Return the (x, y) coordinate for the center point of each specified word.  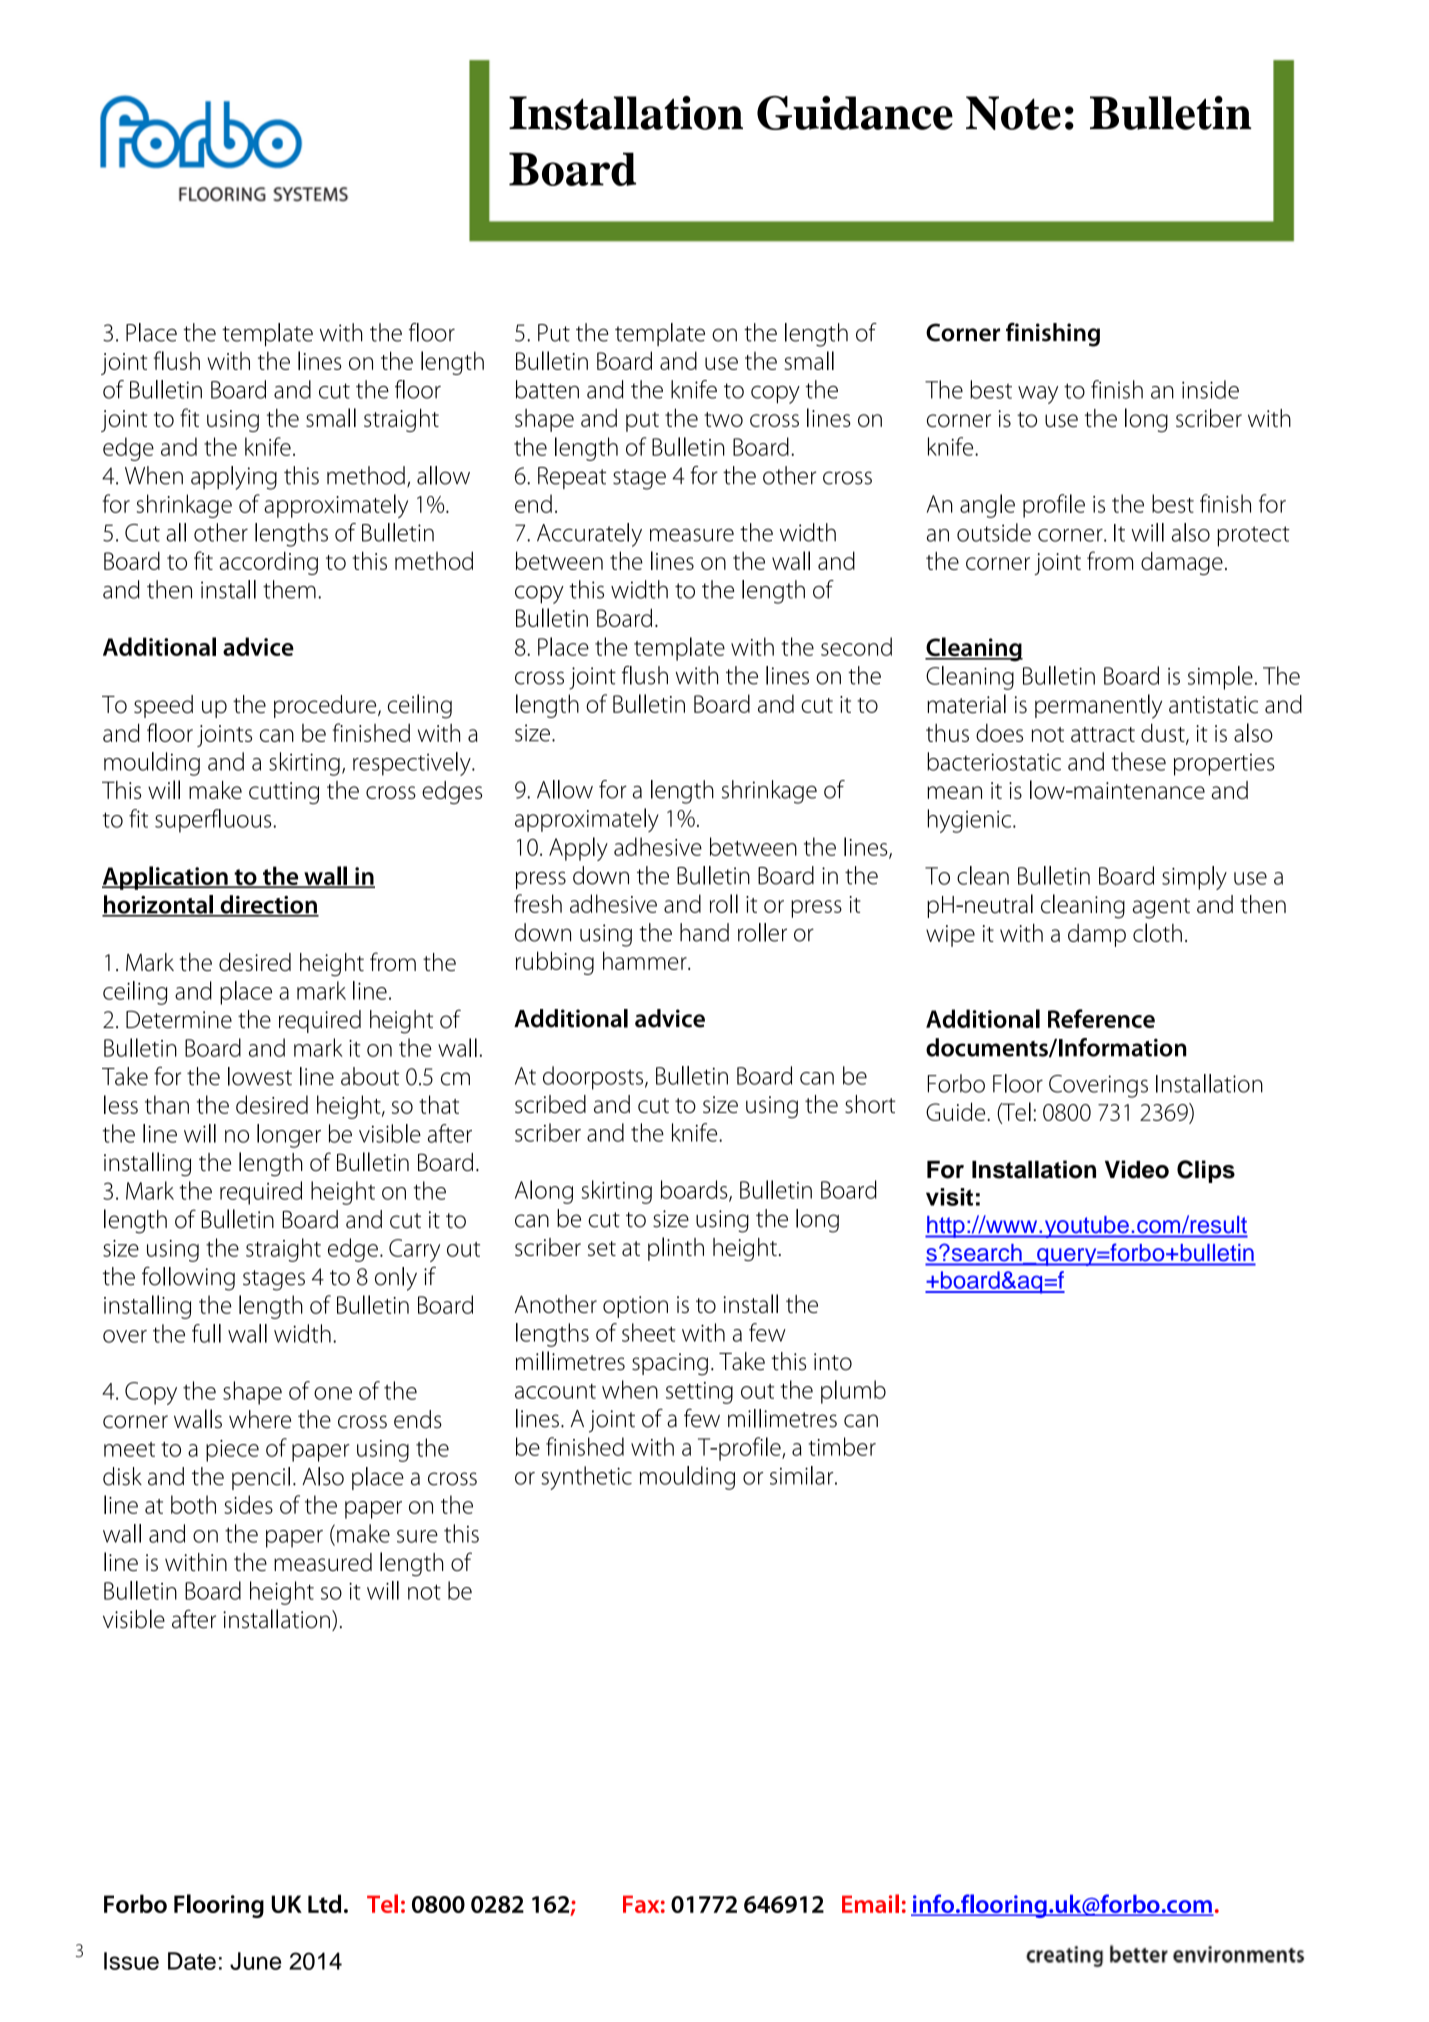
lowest (260, 1076)
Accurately (589, 535)
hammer (646, 960)
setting (699, 1393)
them (289, 589)
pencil (261, 1478)
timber (842, 1446)
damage (1182, 563)
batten (547, 389)
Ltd (324, 1903)
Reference (1101, 1018)
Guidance (855, 113)
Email (870, 1903)
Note (1013, 113)
